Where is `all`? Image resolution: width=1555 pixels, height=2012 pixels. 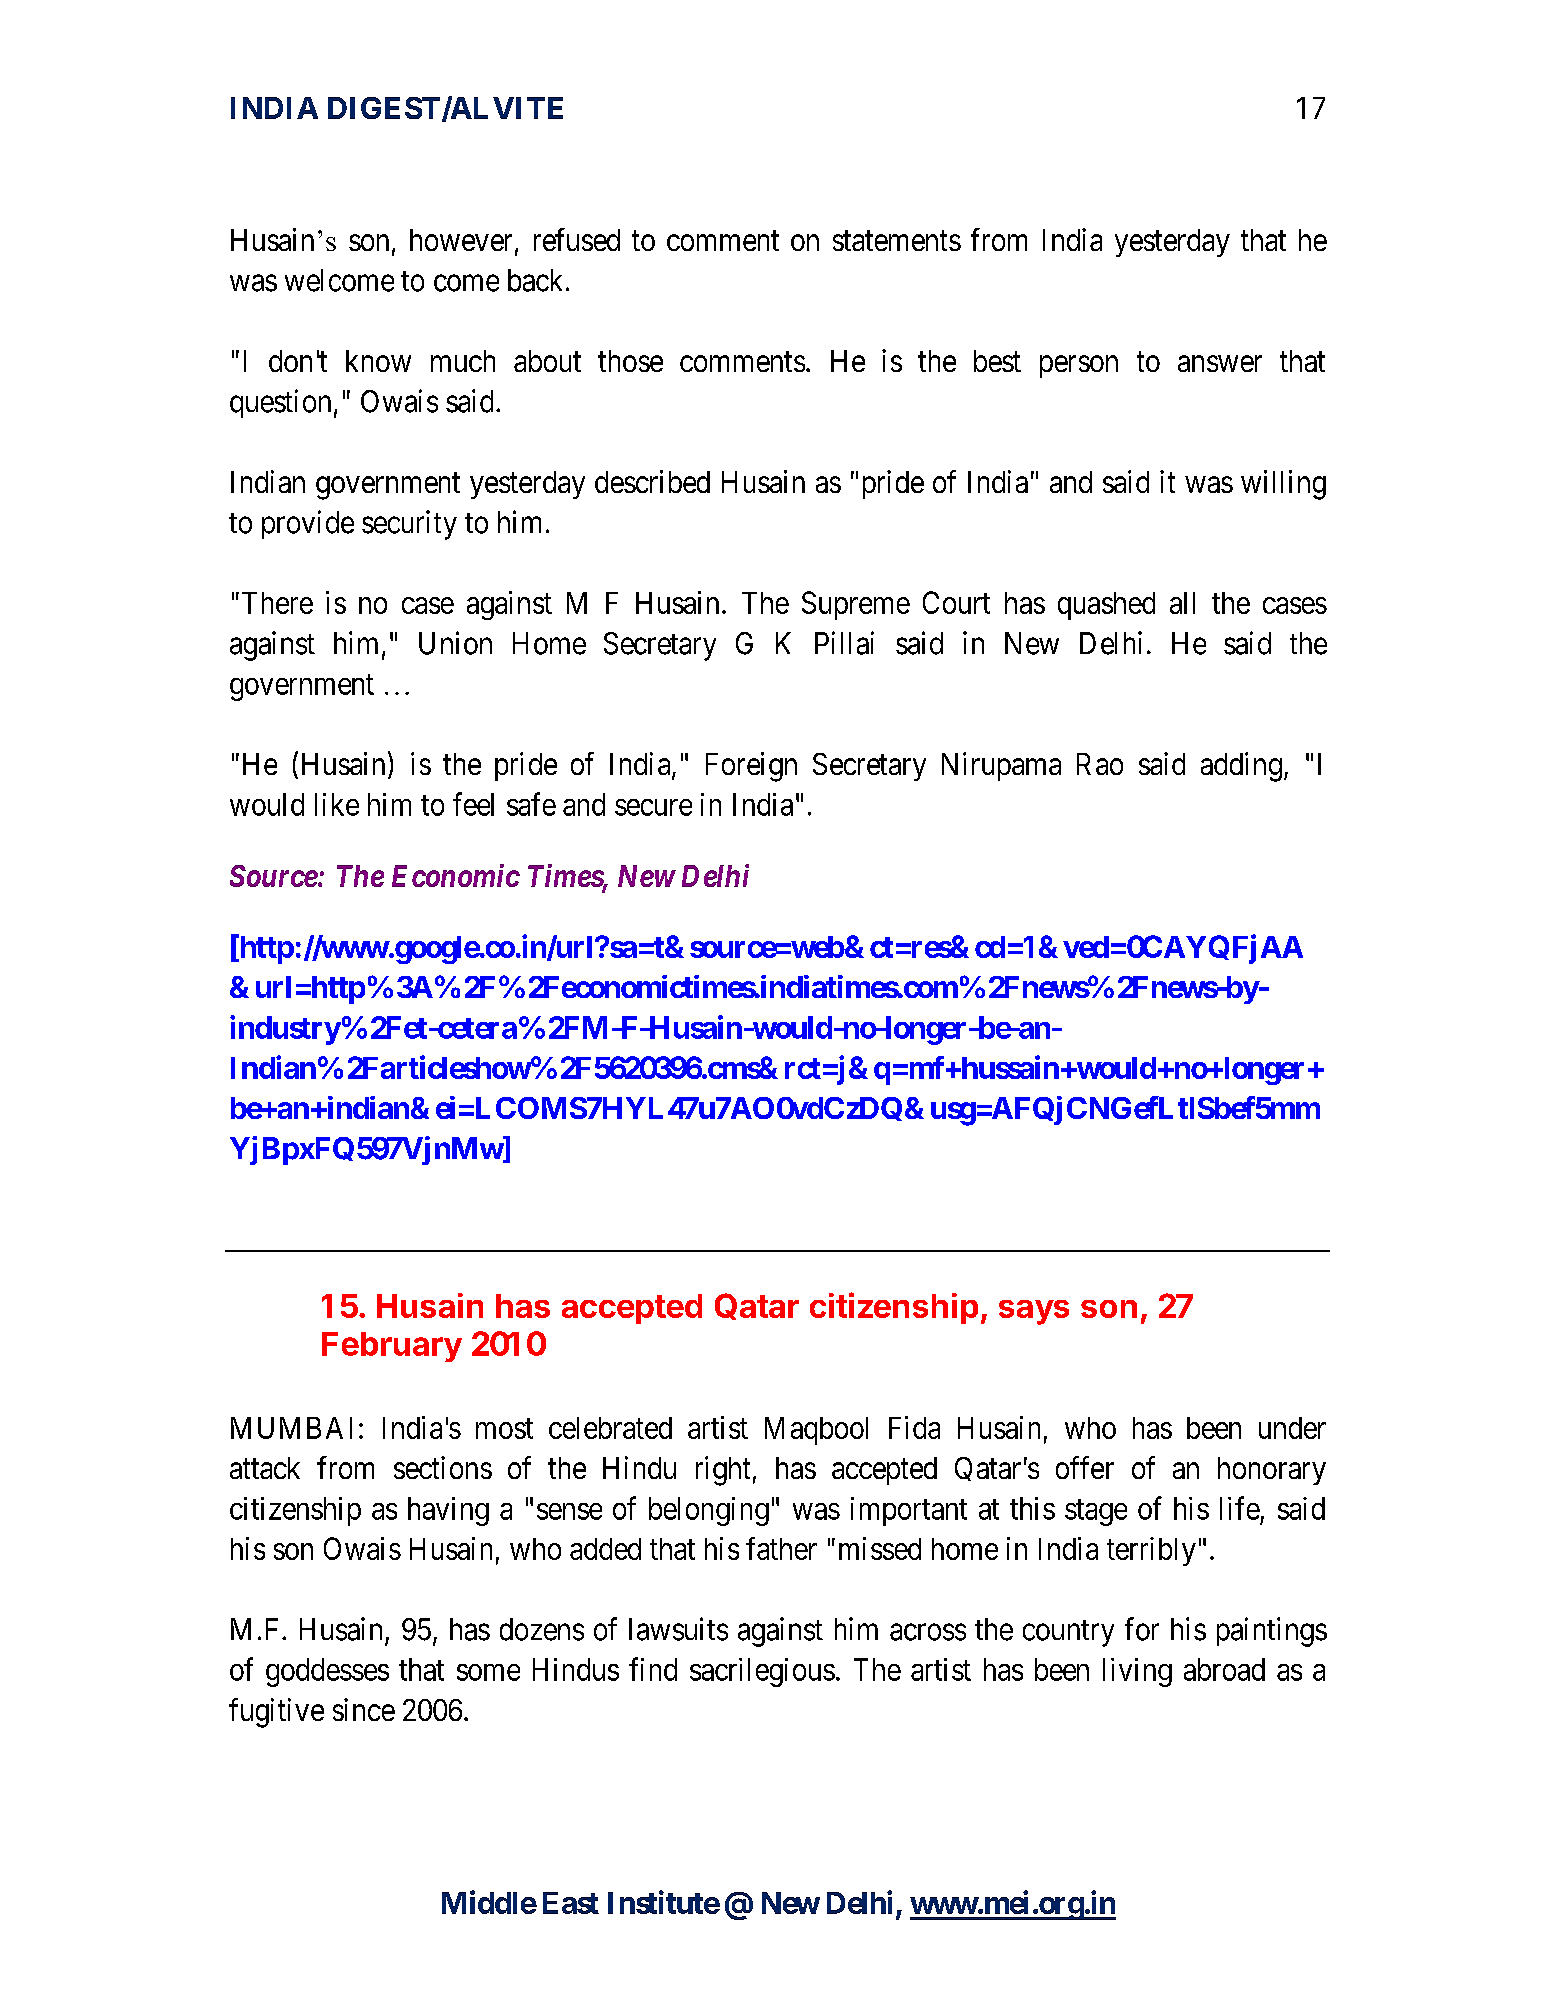
all is located at coordinates (1182, 603).
